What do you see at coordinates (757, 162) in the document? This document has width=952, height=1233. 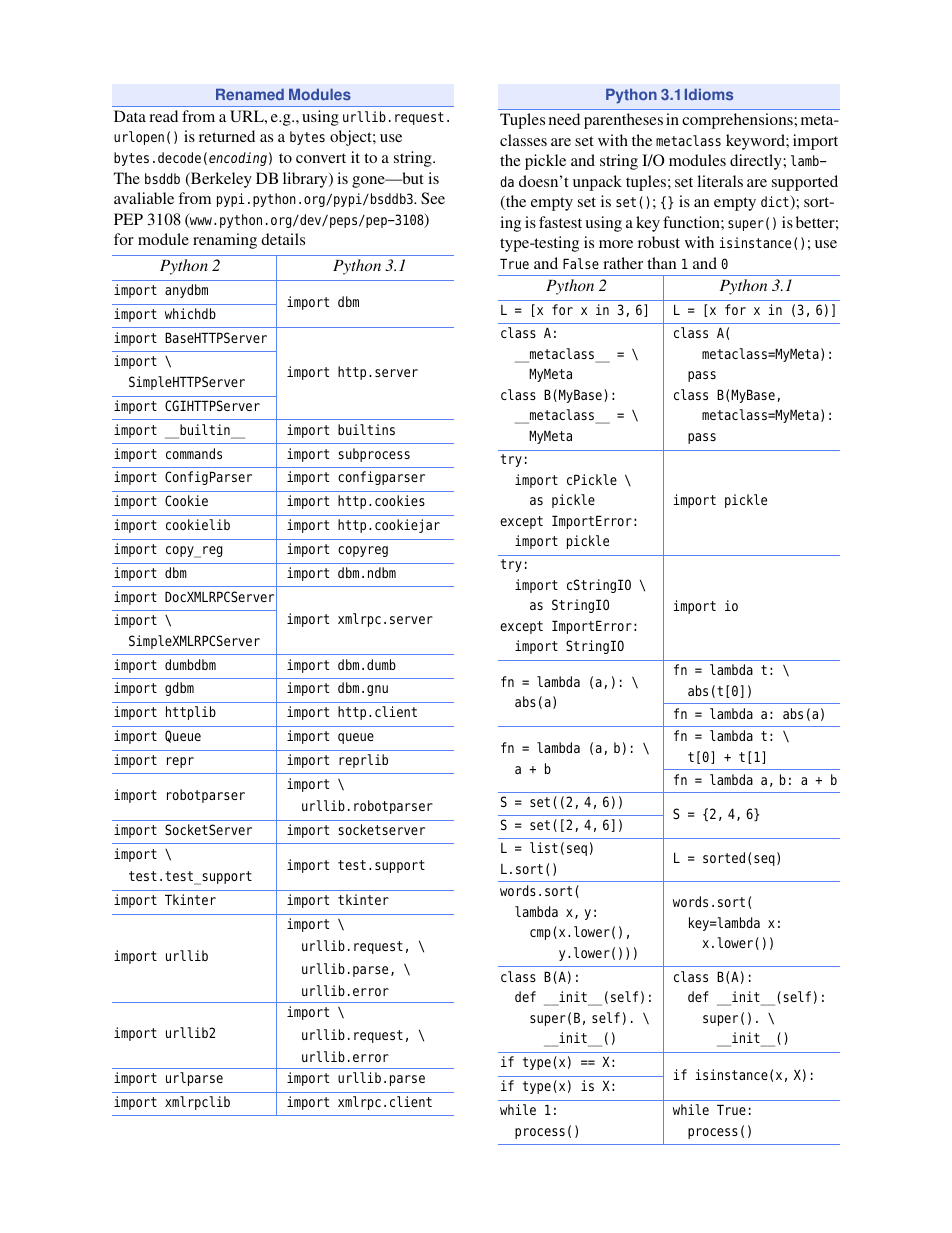 I see `directly` at bounding box center [757, 162].
